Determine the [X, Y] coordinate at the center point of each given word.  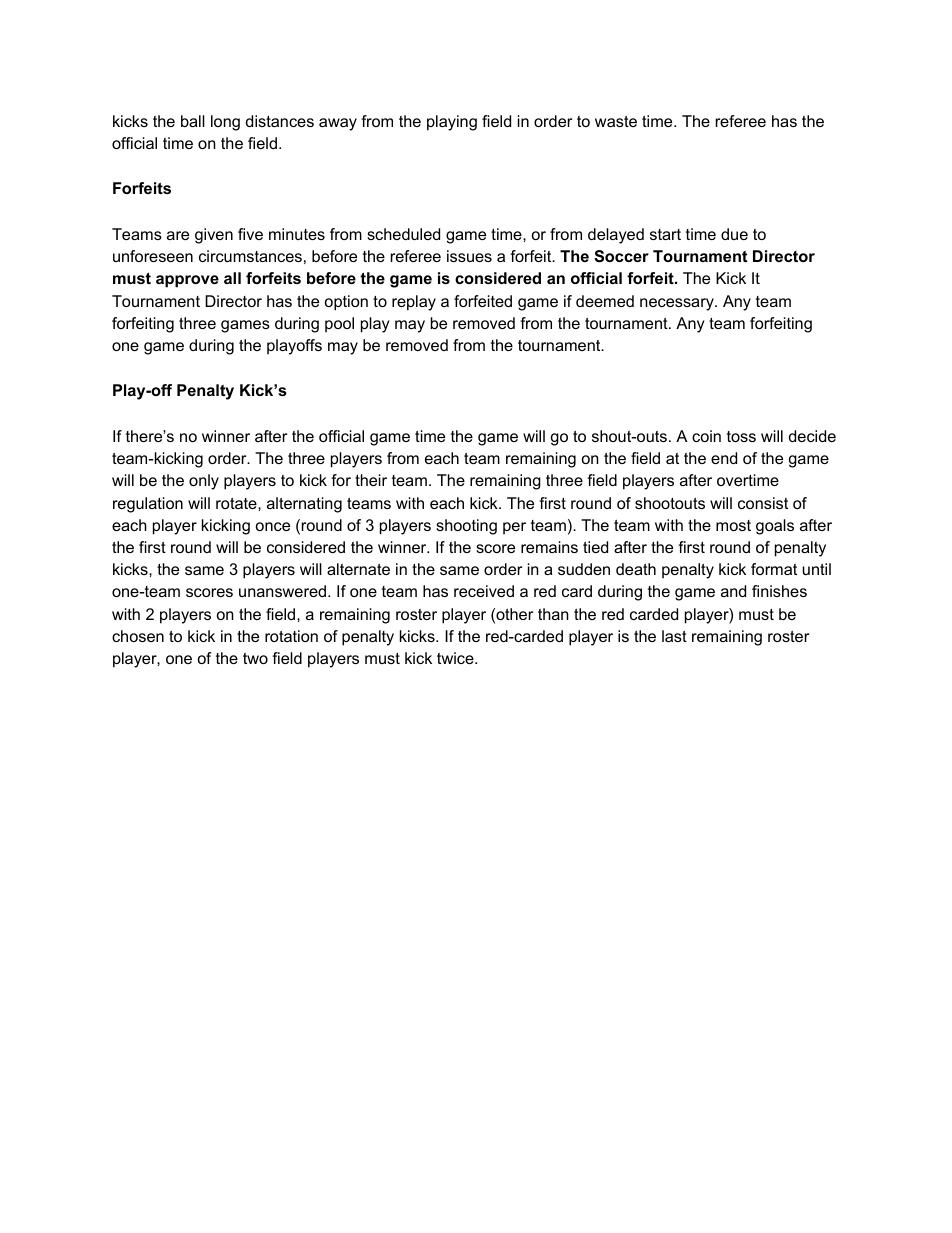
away [338, 124]
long [225, 123]
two [255, 658]
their [371, 480]
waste [616, 121]
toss [741, 436]
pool [339, 325]
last [674, 636]
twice [456, 658]
